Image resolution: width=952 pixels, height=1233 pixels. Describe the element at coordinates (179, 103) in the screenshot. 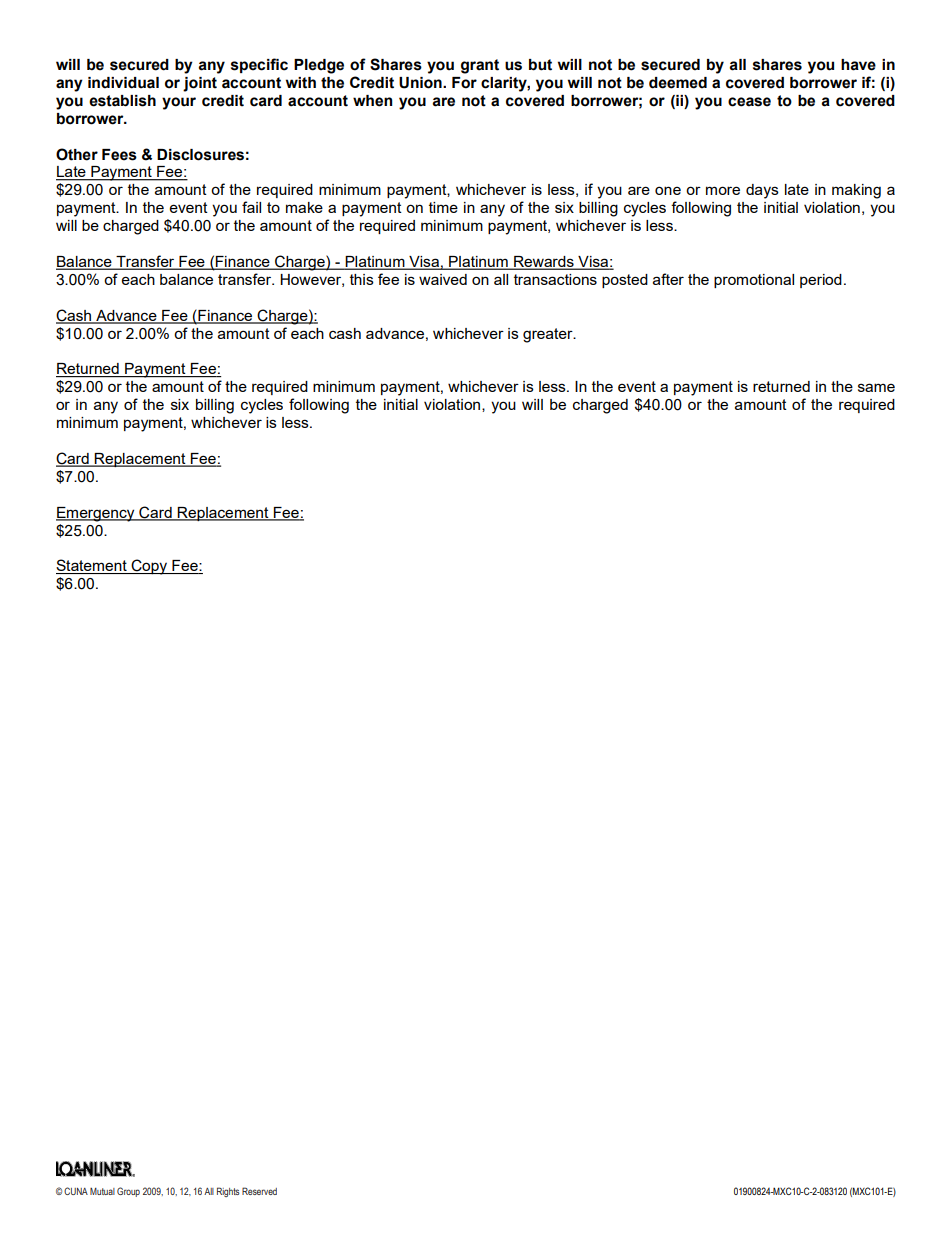

I see `your` at that location.
